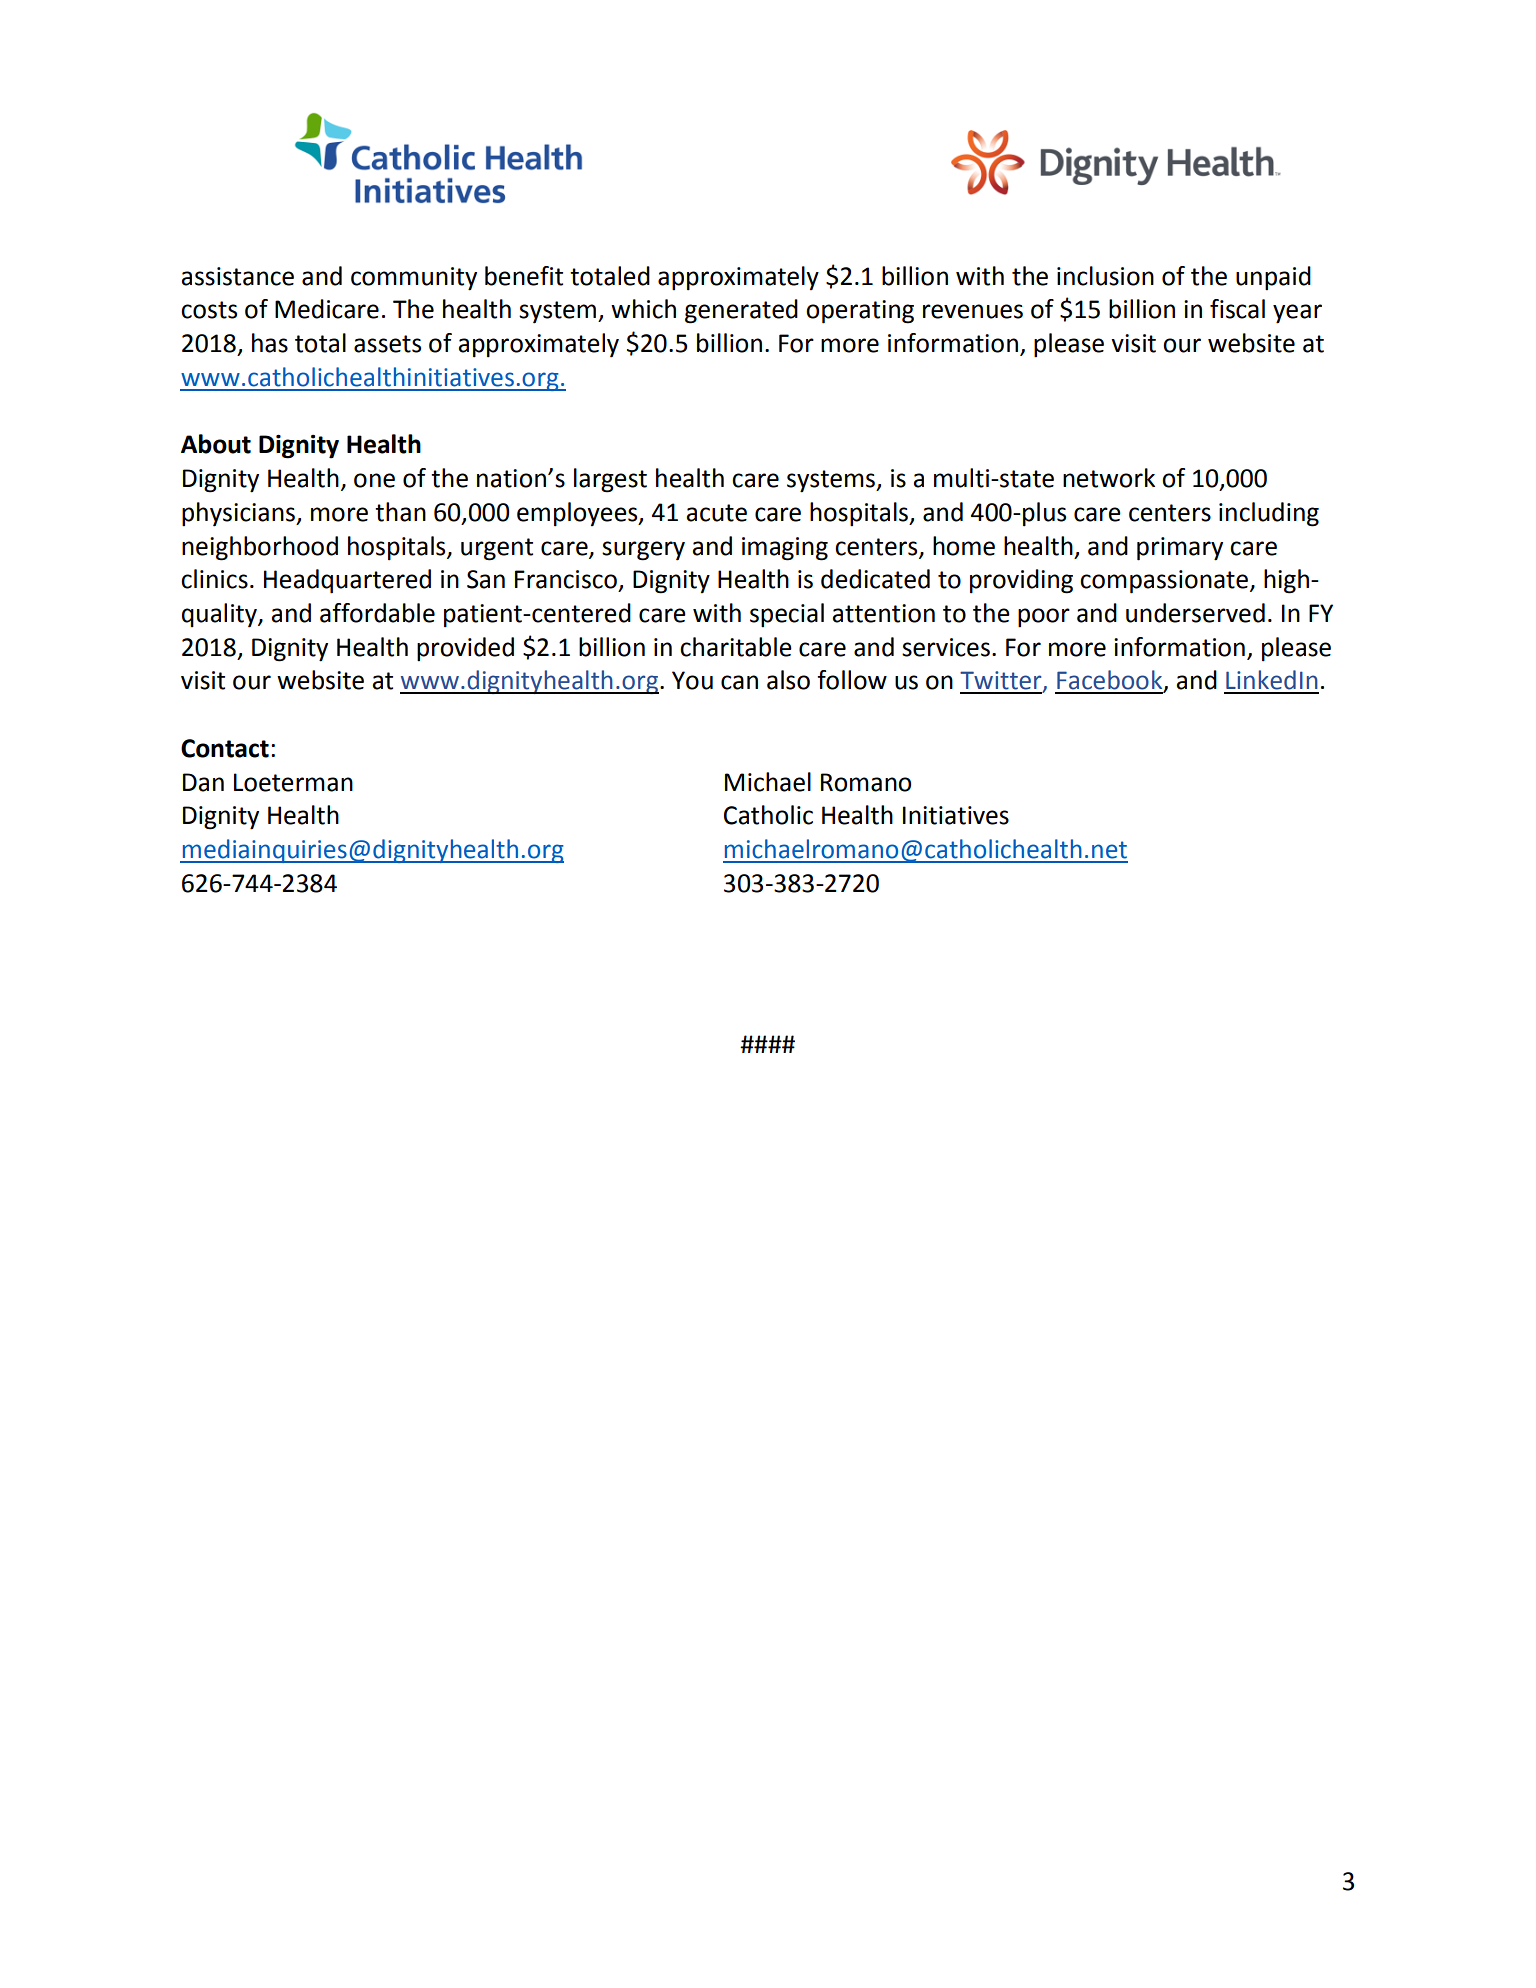 Image resolution: width=1536 pixels, height=1988 pixels. What do you see at coordinates (610, 480) in the image?
I see `largest` at bounding box center [610, 480].
